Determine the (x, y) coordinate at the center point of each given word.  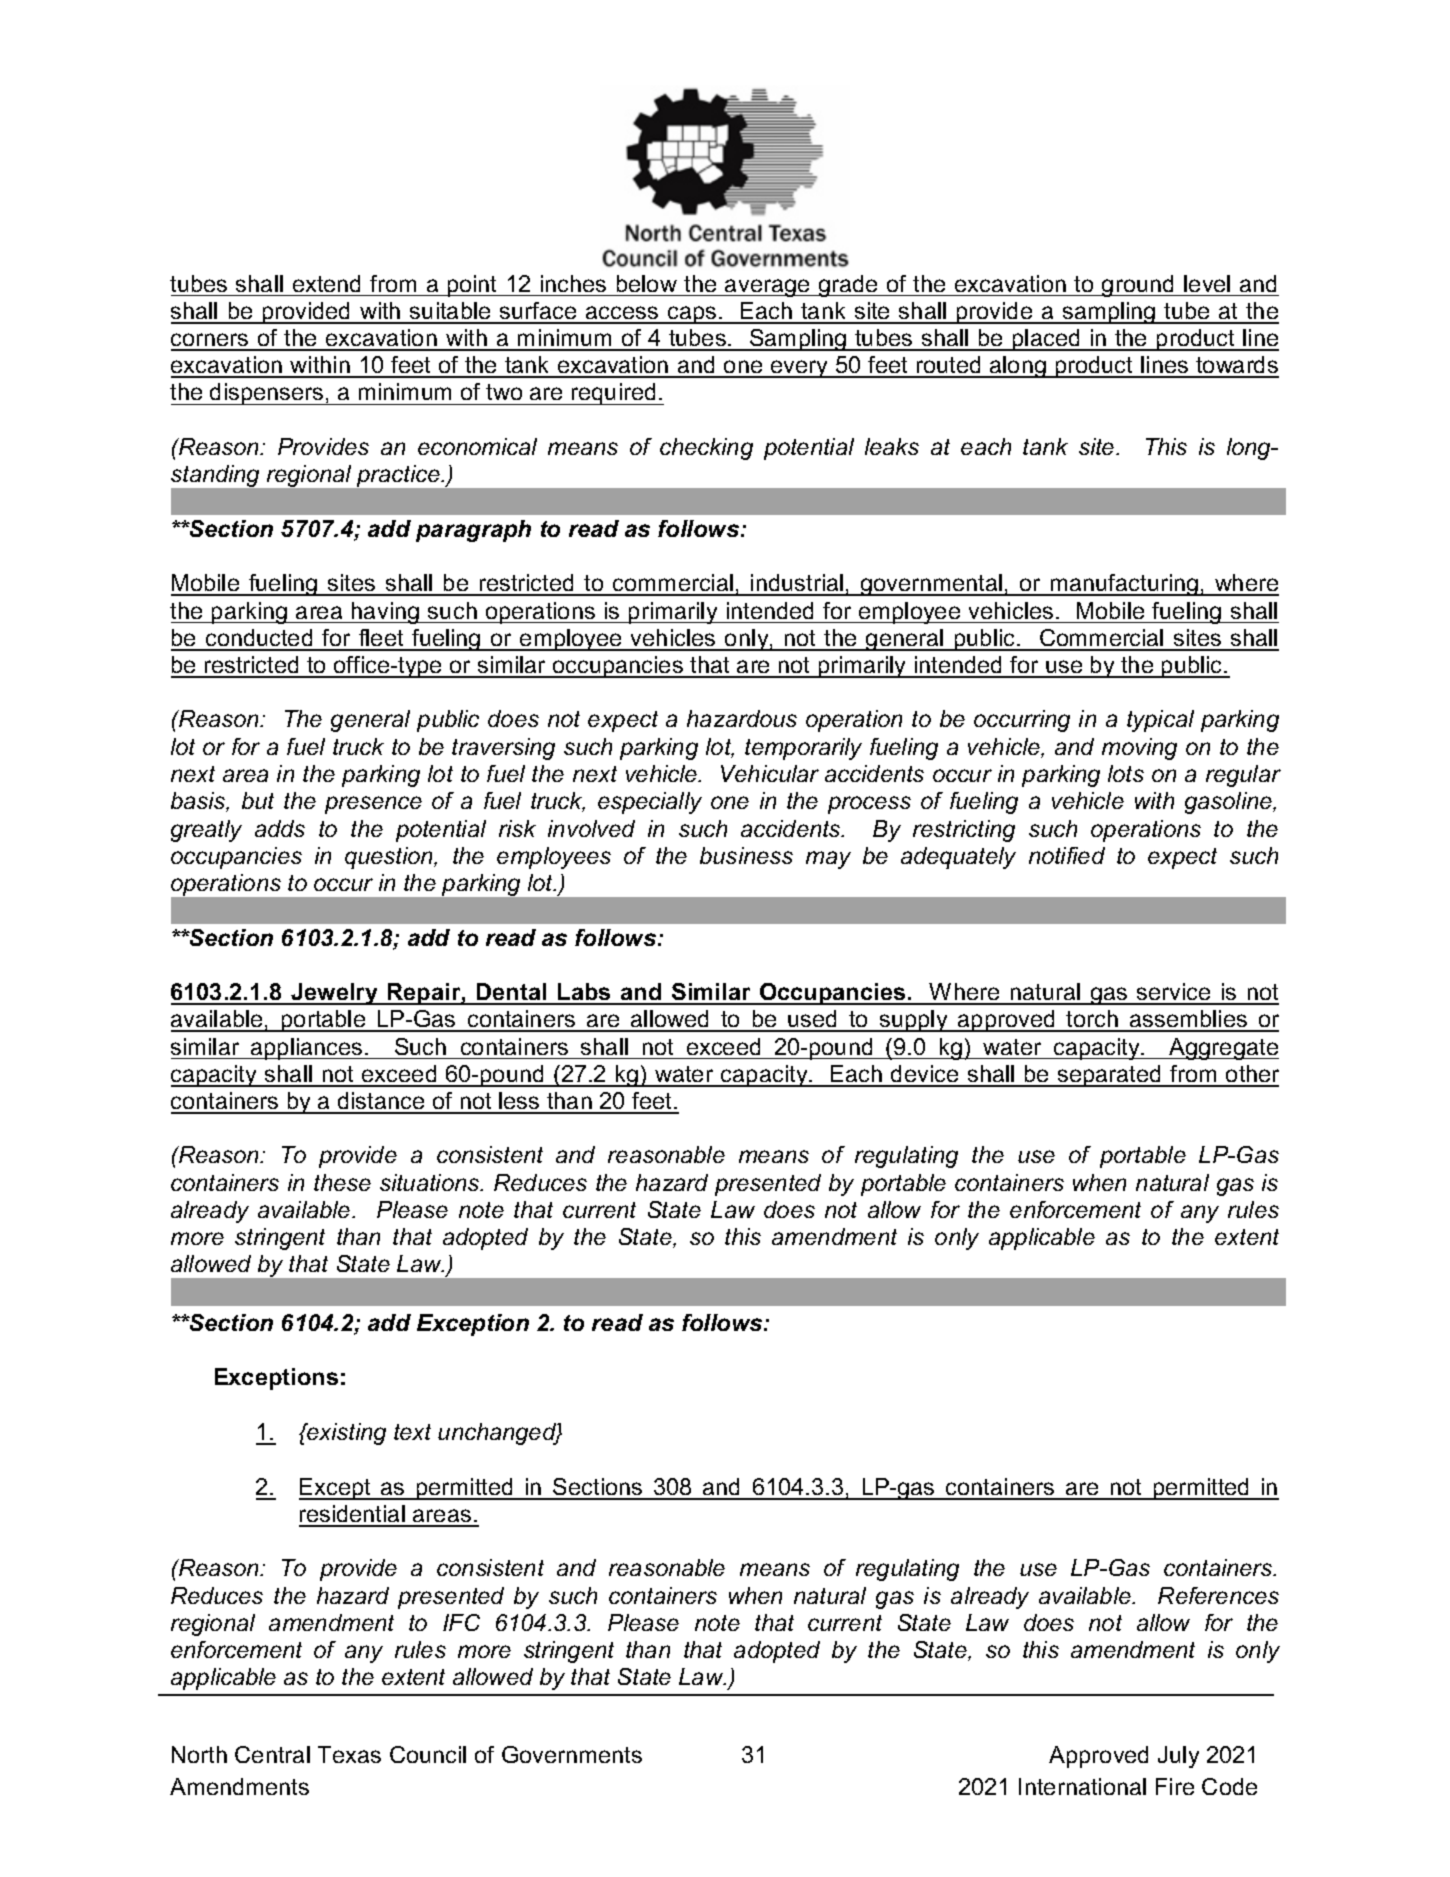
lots (1126, 773)
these (342, 1182)
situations (431, 1182)
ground (1138, 286)
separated (1110, 1076)
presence (373, 805)
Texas (349, 1754)
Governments (572, 1754)
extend (326, 283)
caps (692, 315)
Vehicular (770, 773)
